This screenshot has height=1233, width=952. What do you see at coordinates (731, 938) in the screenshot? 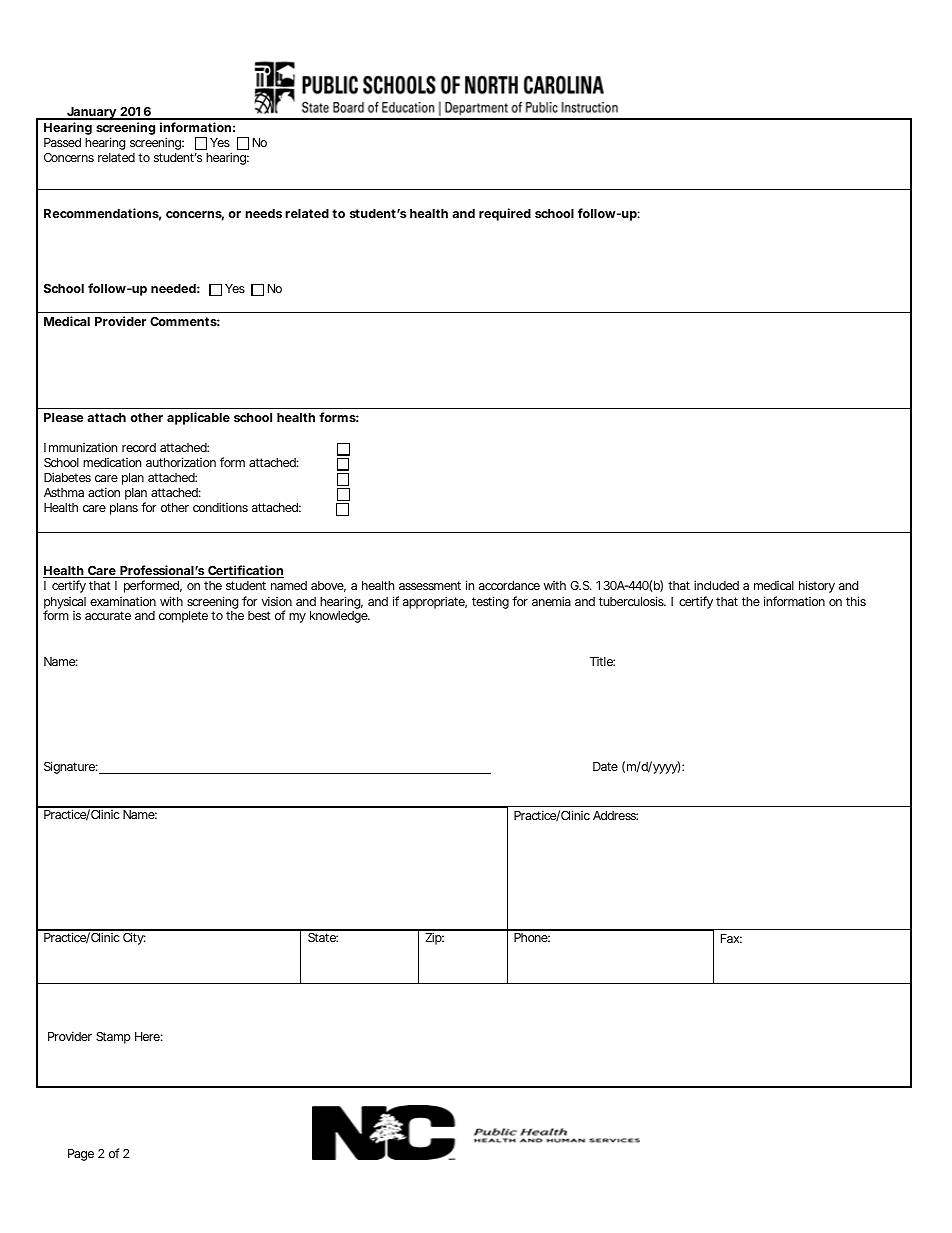
I see `Fax` at bounding box center [731, 938].
